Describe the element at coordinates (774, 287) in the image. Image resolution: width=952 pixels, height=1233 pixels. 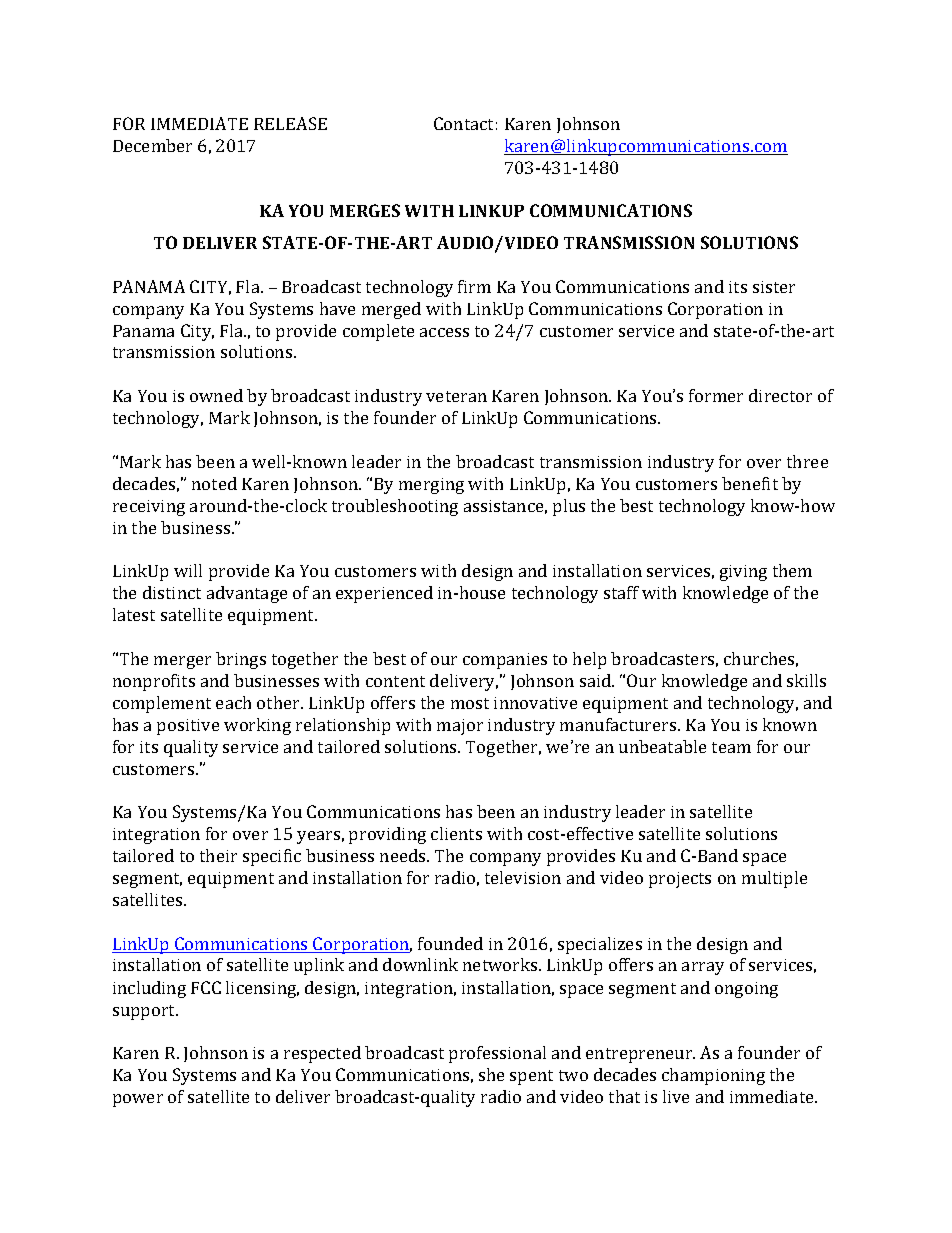
I see `sister` at that location.
